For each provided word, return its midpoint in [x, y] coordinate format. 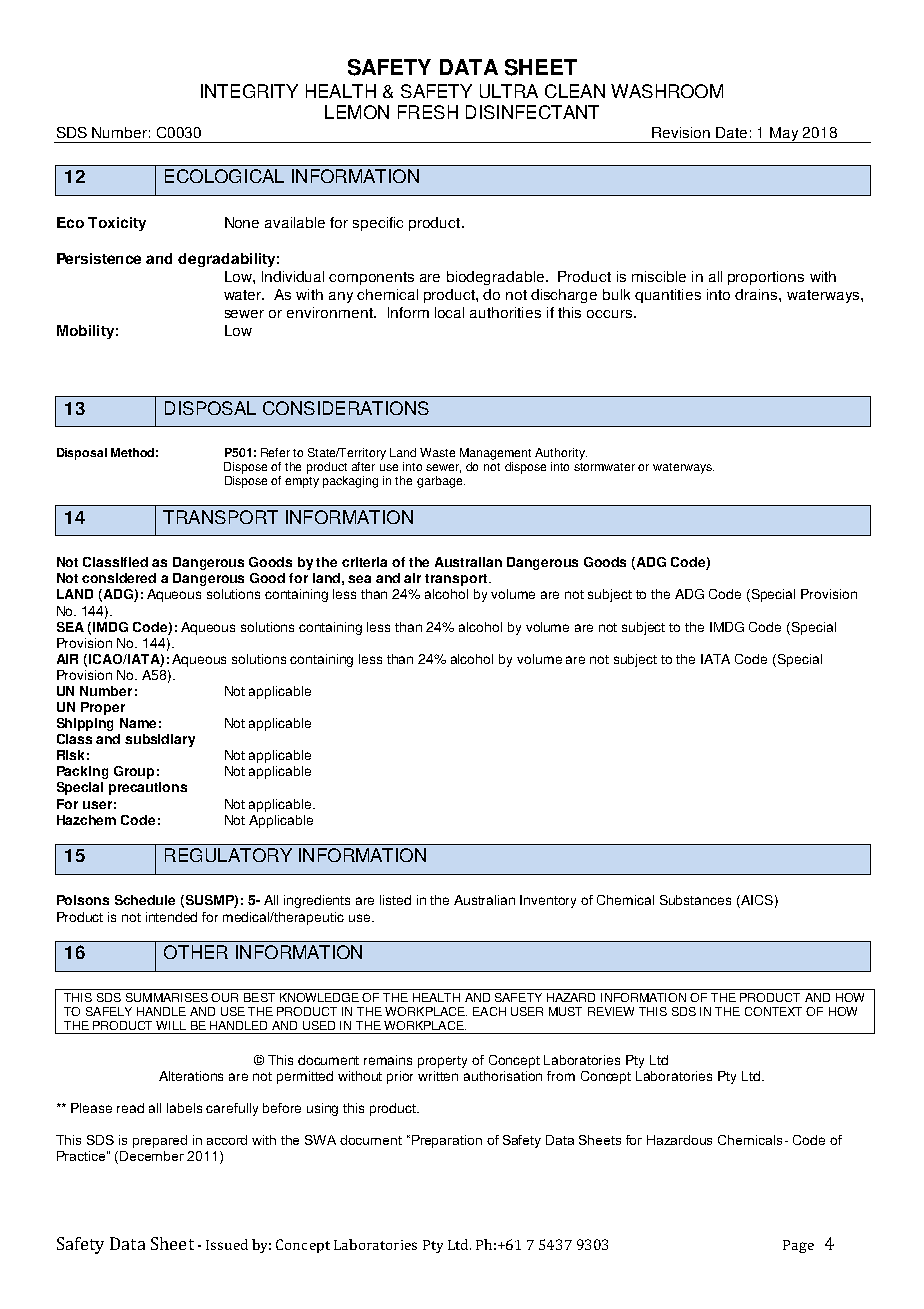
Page [798, 1246]
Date [731, 132]
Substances [695, 900]
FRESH [428, 112]
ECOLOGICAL [224, 176]
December [152, 1156]
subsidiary [160, 740]
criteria [364, 562]
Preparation [445, 1141]
